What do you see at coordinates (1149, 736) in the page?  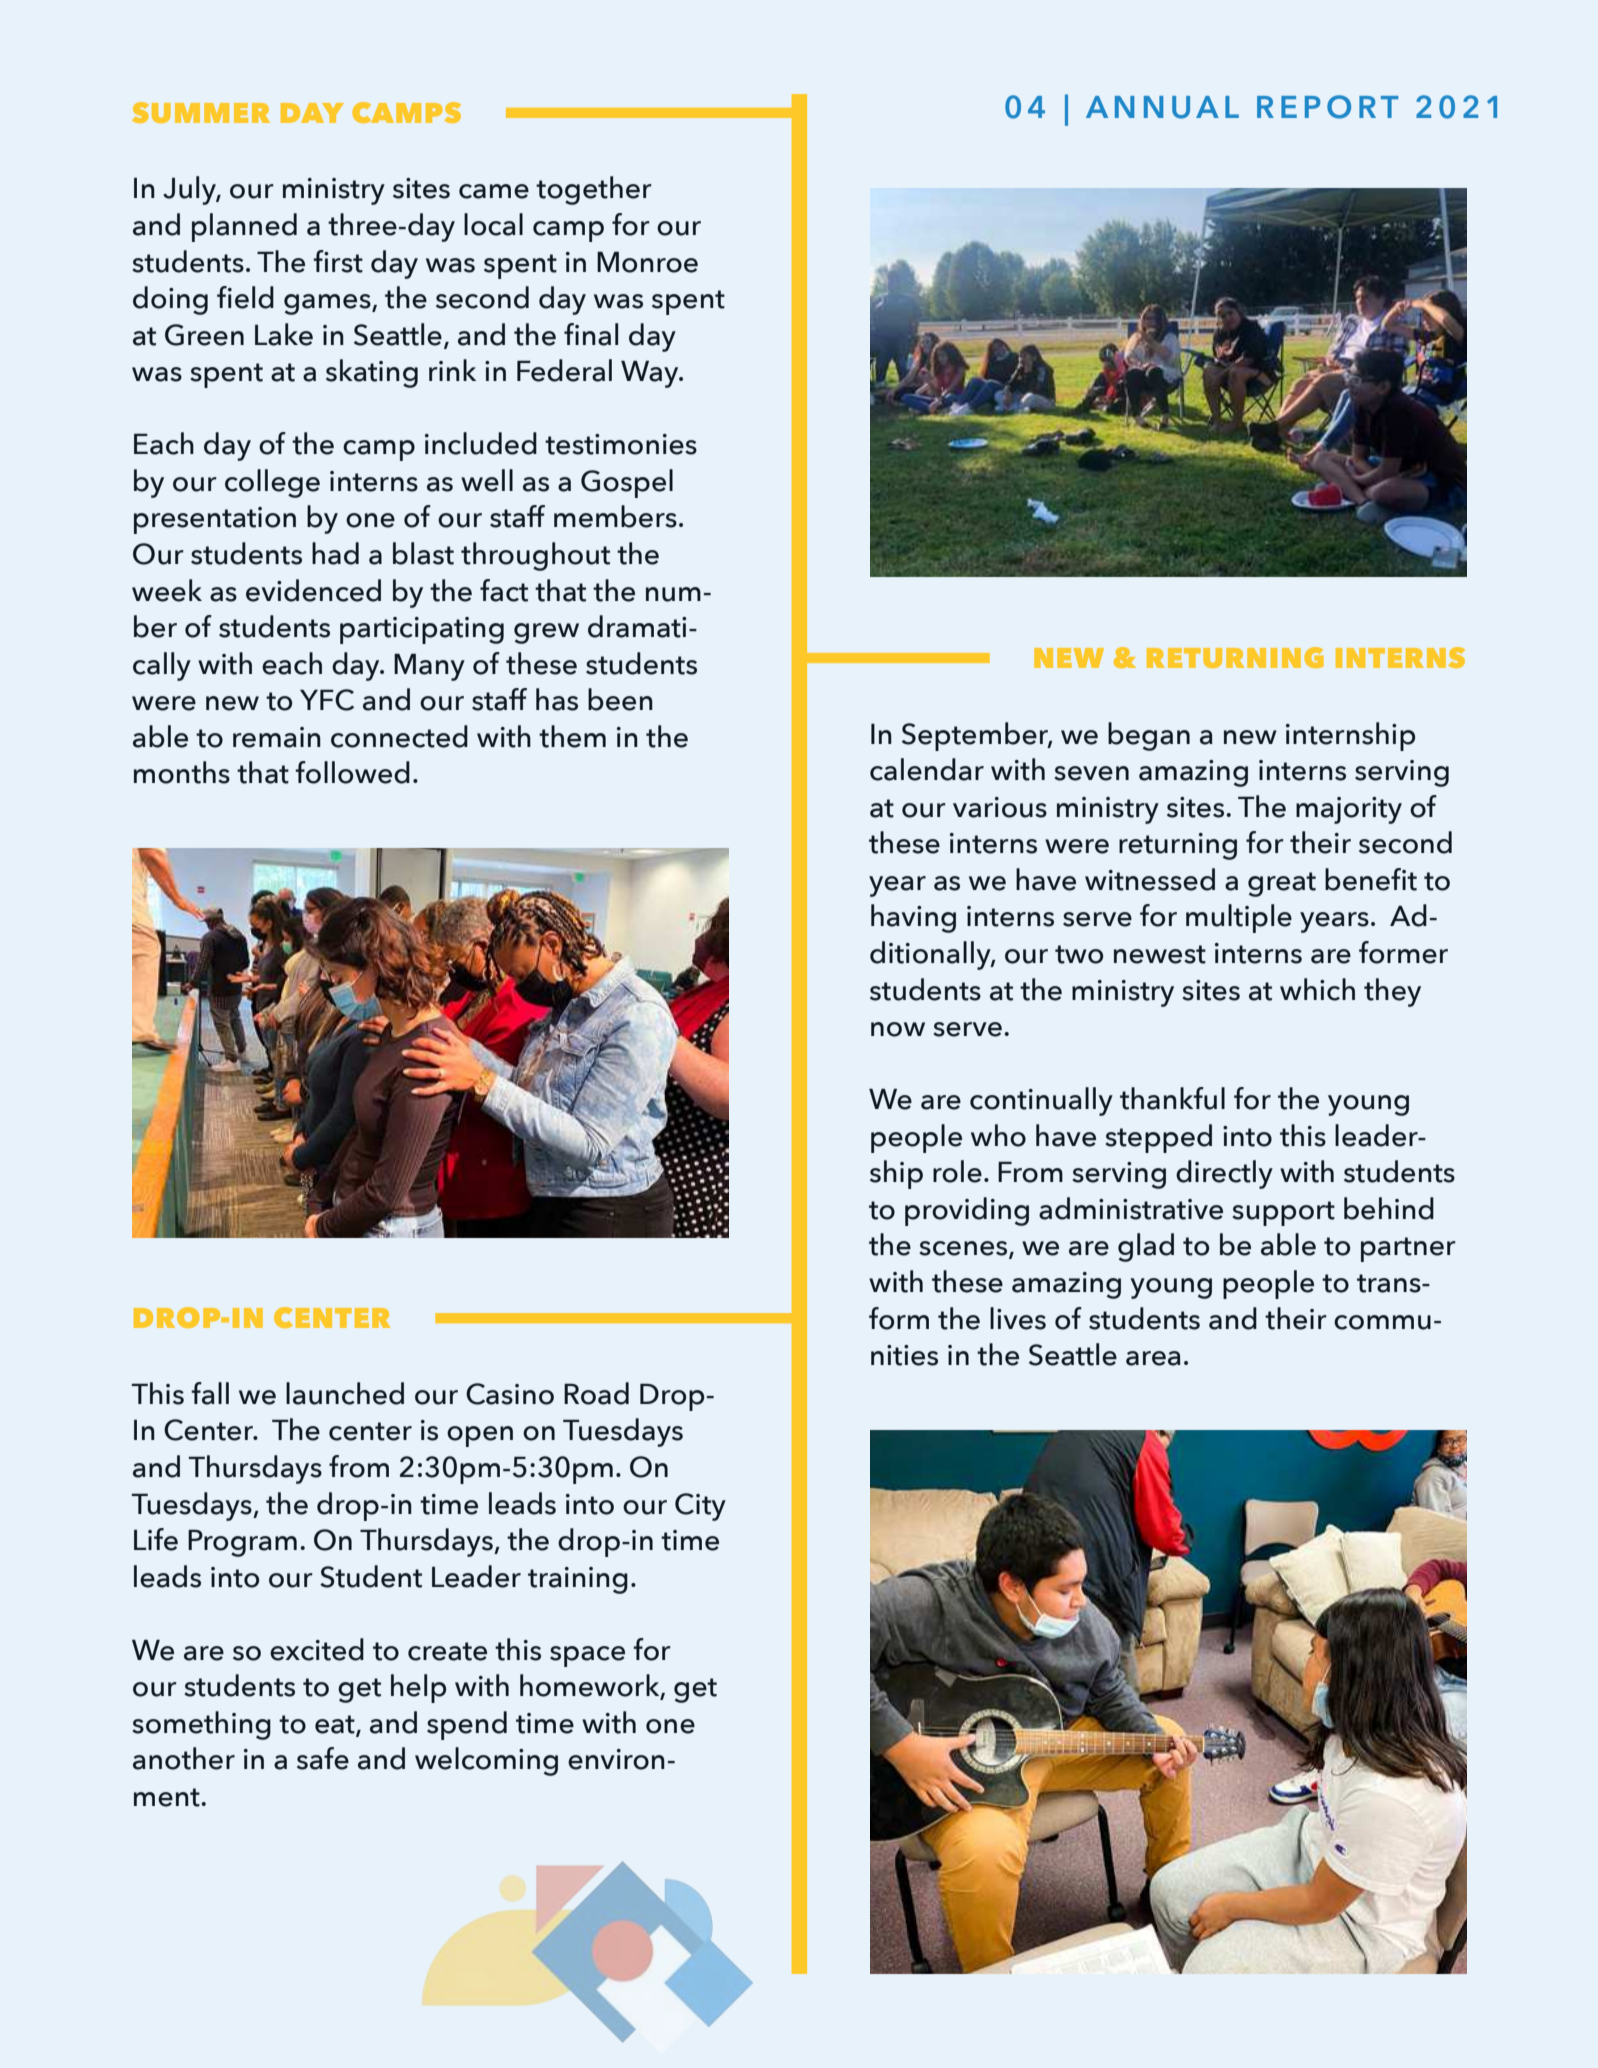 I see `began` at bounding box center [1149, 736].
